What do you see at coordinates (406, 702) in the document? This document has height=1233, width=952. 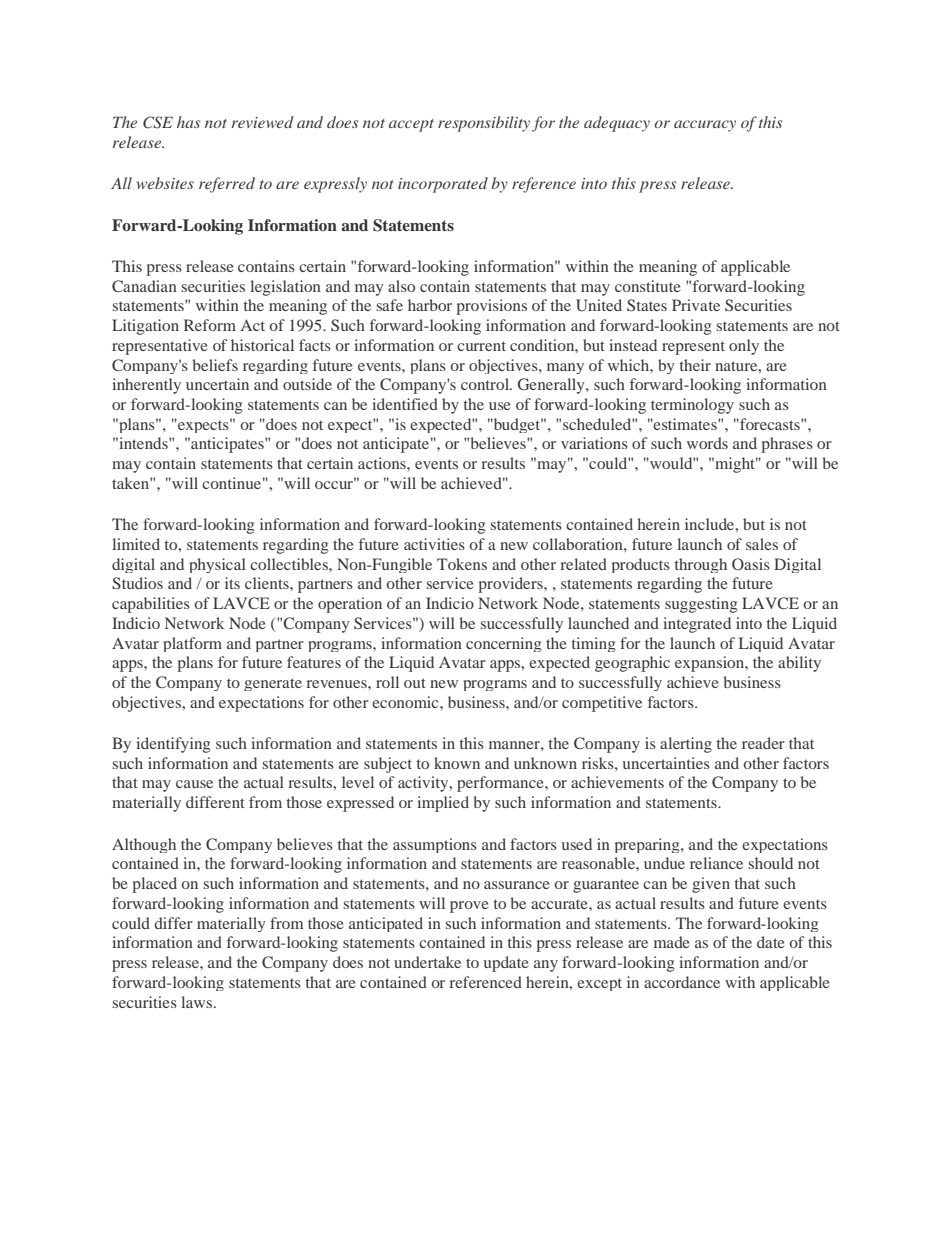 I see `economic` at bounding box center [406, 702].
